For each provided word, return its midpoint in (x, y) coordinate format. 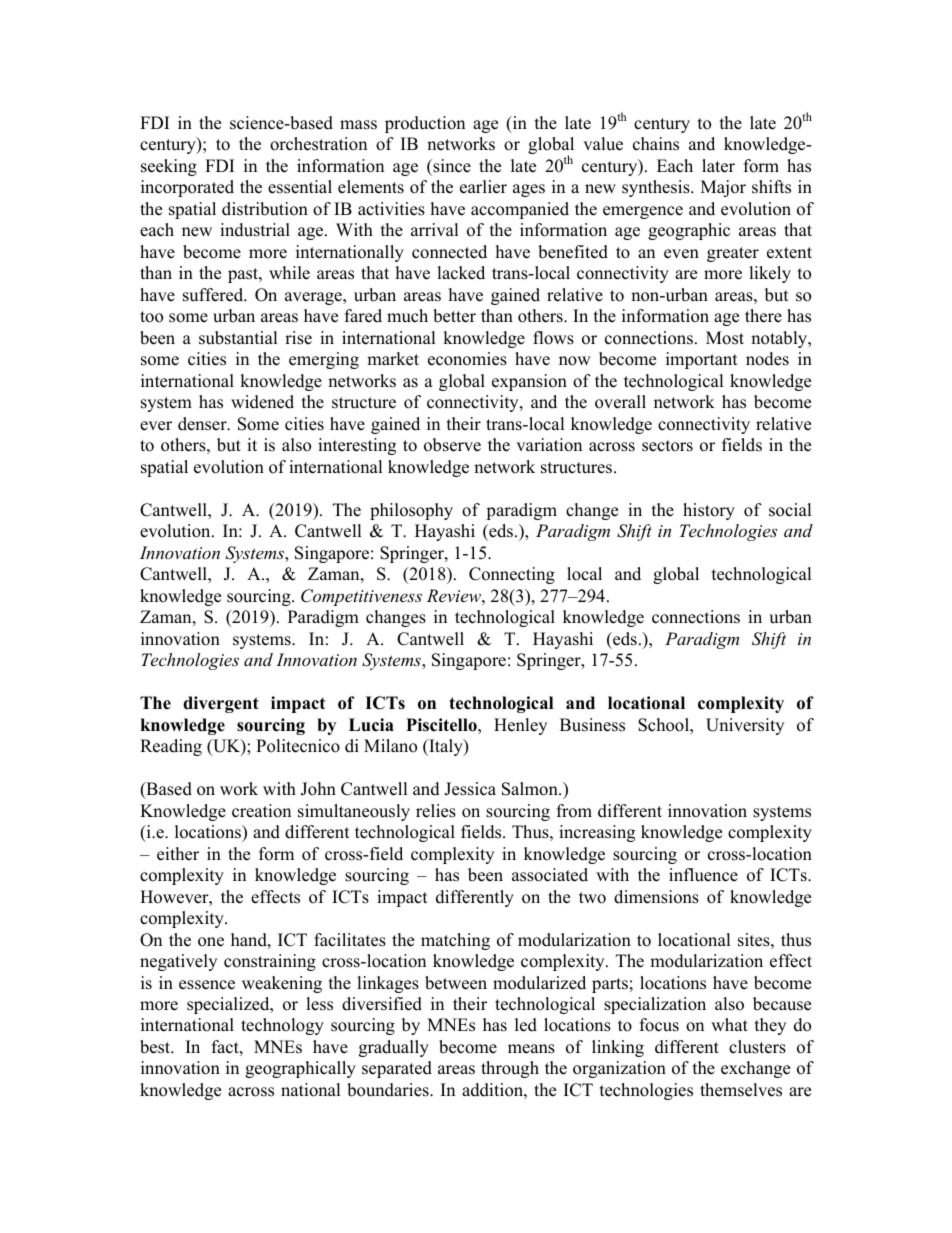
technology (282, 1026)
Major (723, 188)
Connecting (512, 575)
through (510, 1069)
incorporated (187, 188)
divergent (221, 704)
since (451, 166)
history (709, 511)
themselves (741, 1090)
